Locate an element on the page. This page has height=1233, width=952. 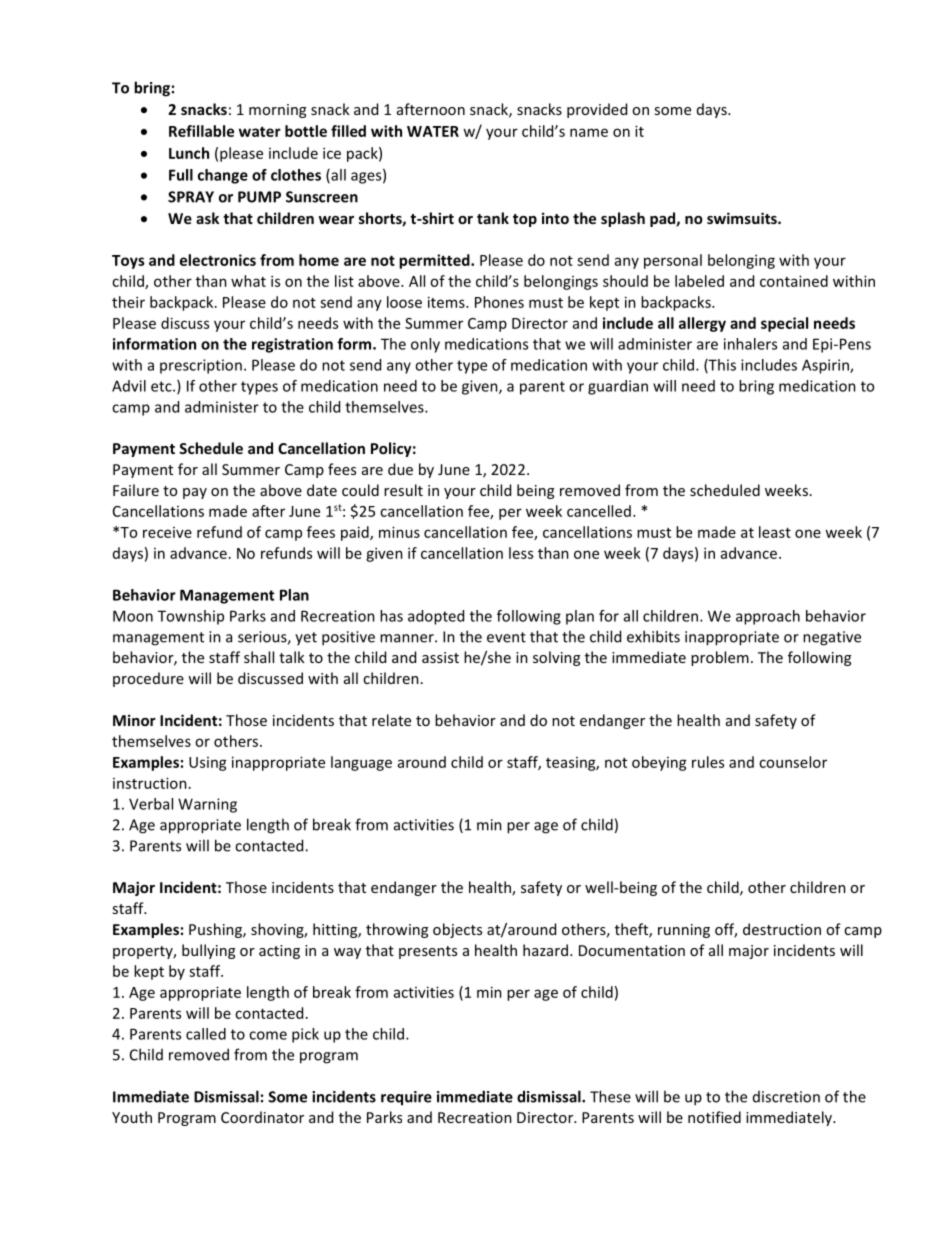
prescription is located at coordinates (201, 366).
